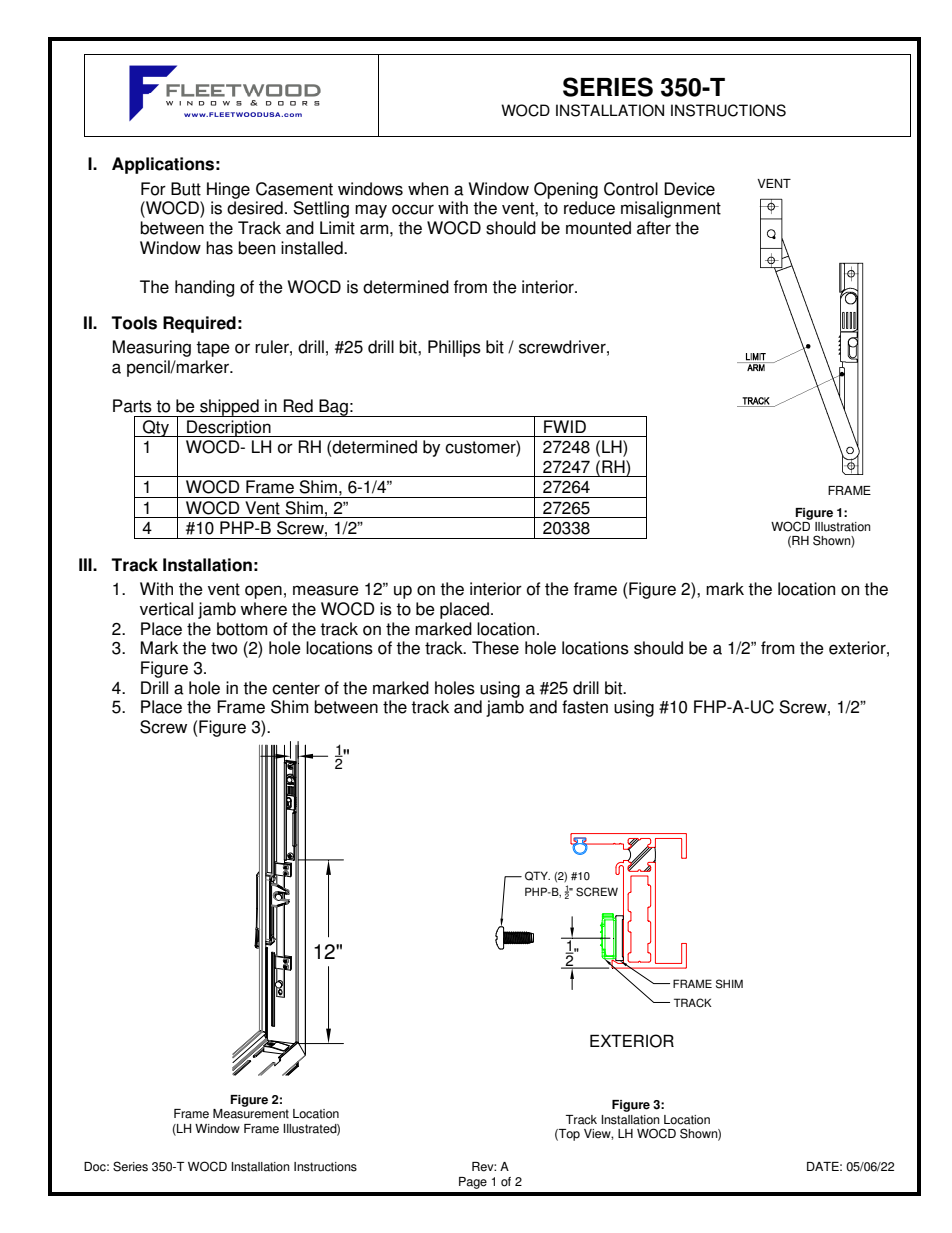 Image resolution: width=952 pixels, height=1233 pixels. Describe the element at coordinates (689, 189) in the screenshot. I see `Device` at that location.
